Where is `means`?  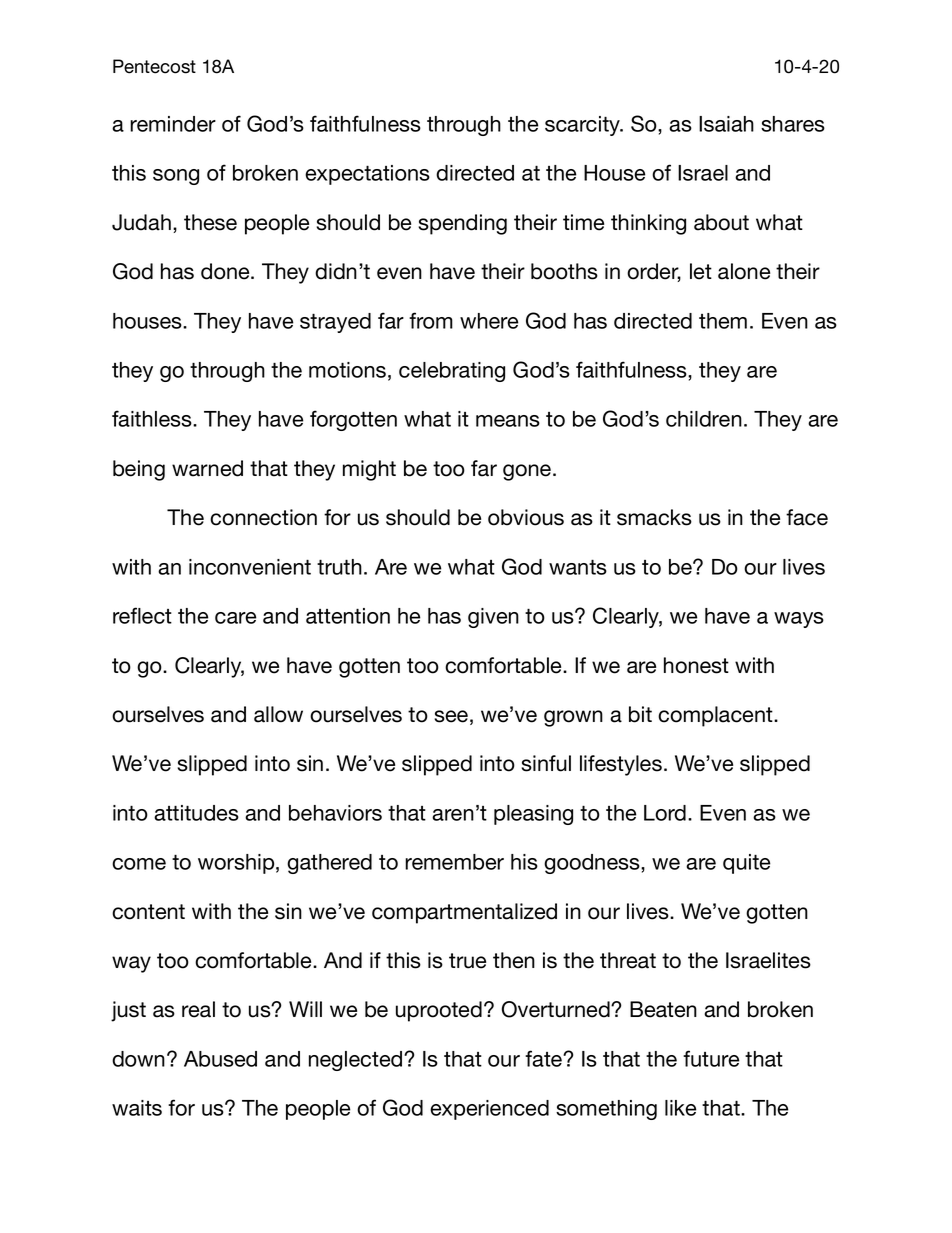
means is located at coordinates (508, 421).
